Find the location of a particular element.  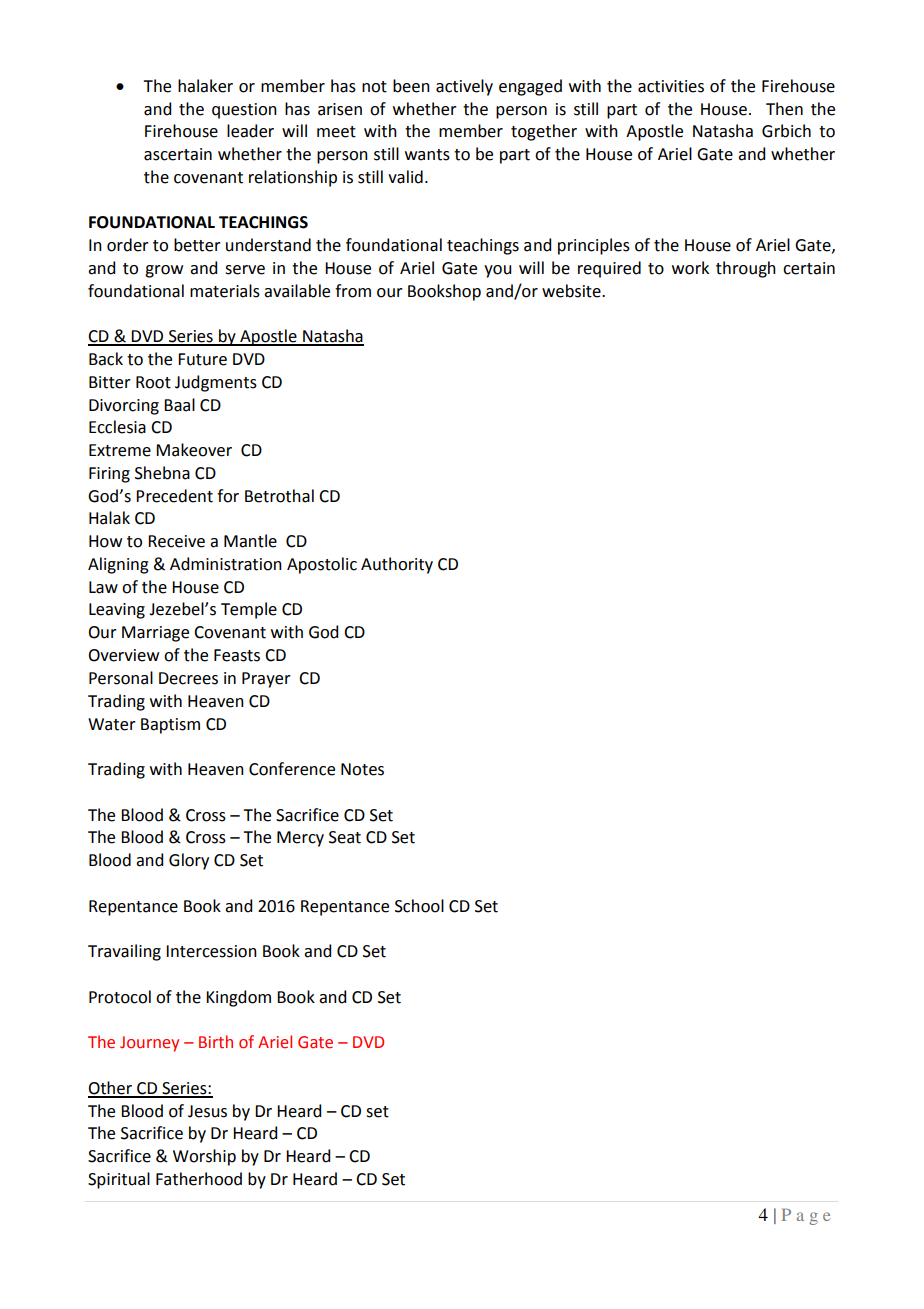

Authority is located at coordinates (397, 565).
